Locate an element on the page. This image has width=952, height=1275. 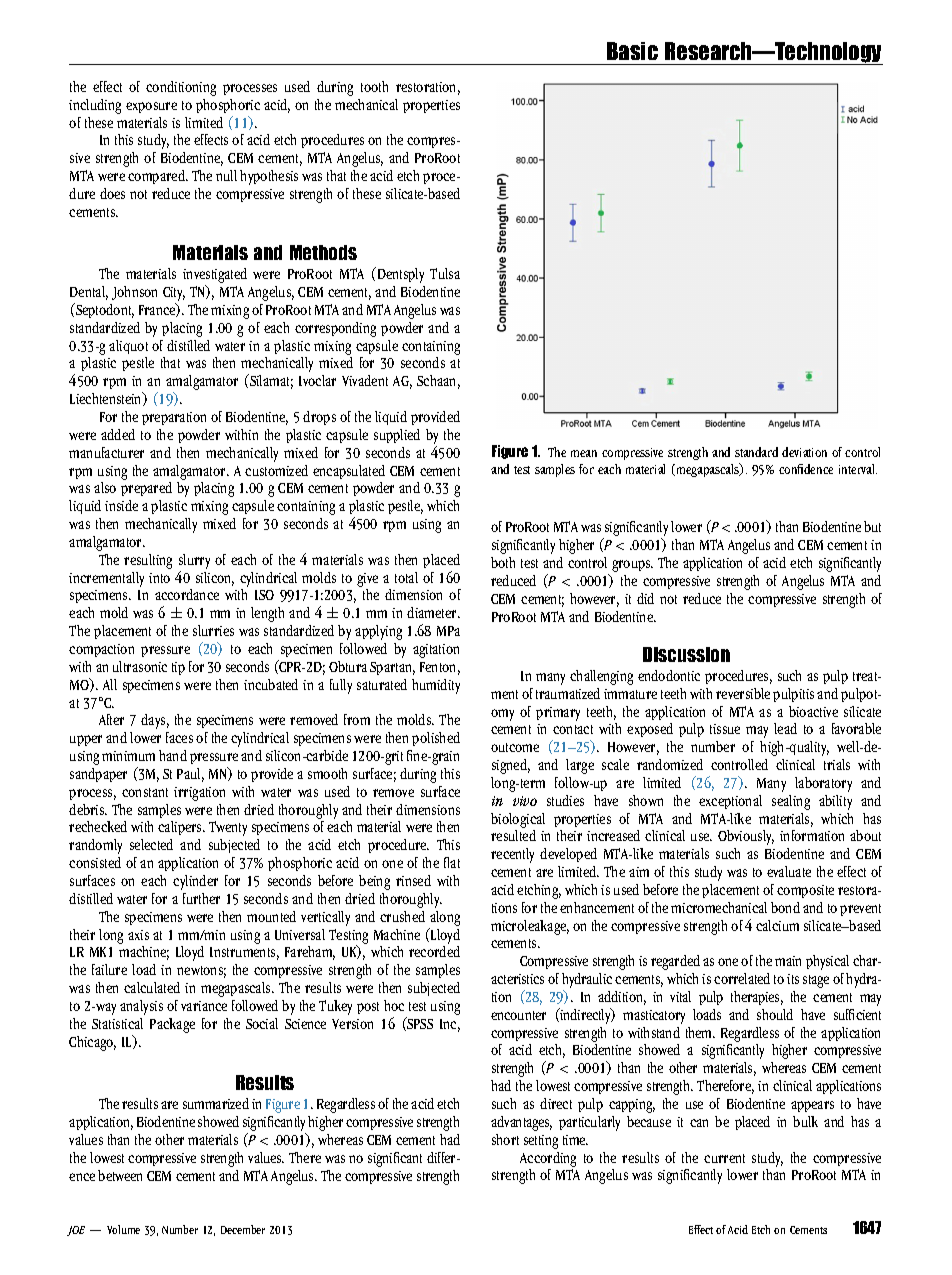
exposure is located at coordinates (151, 107).
